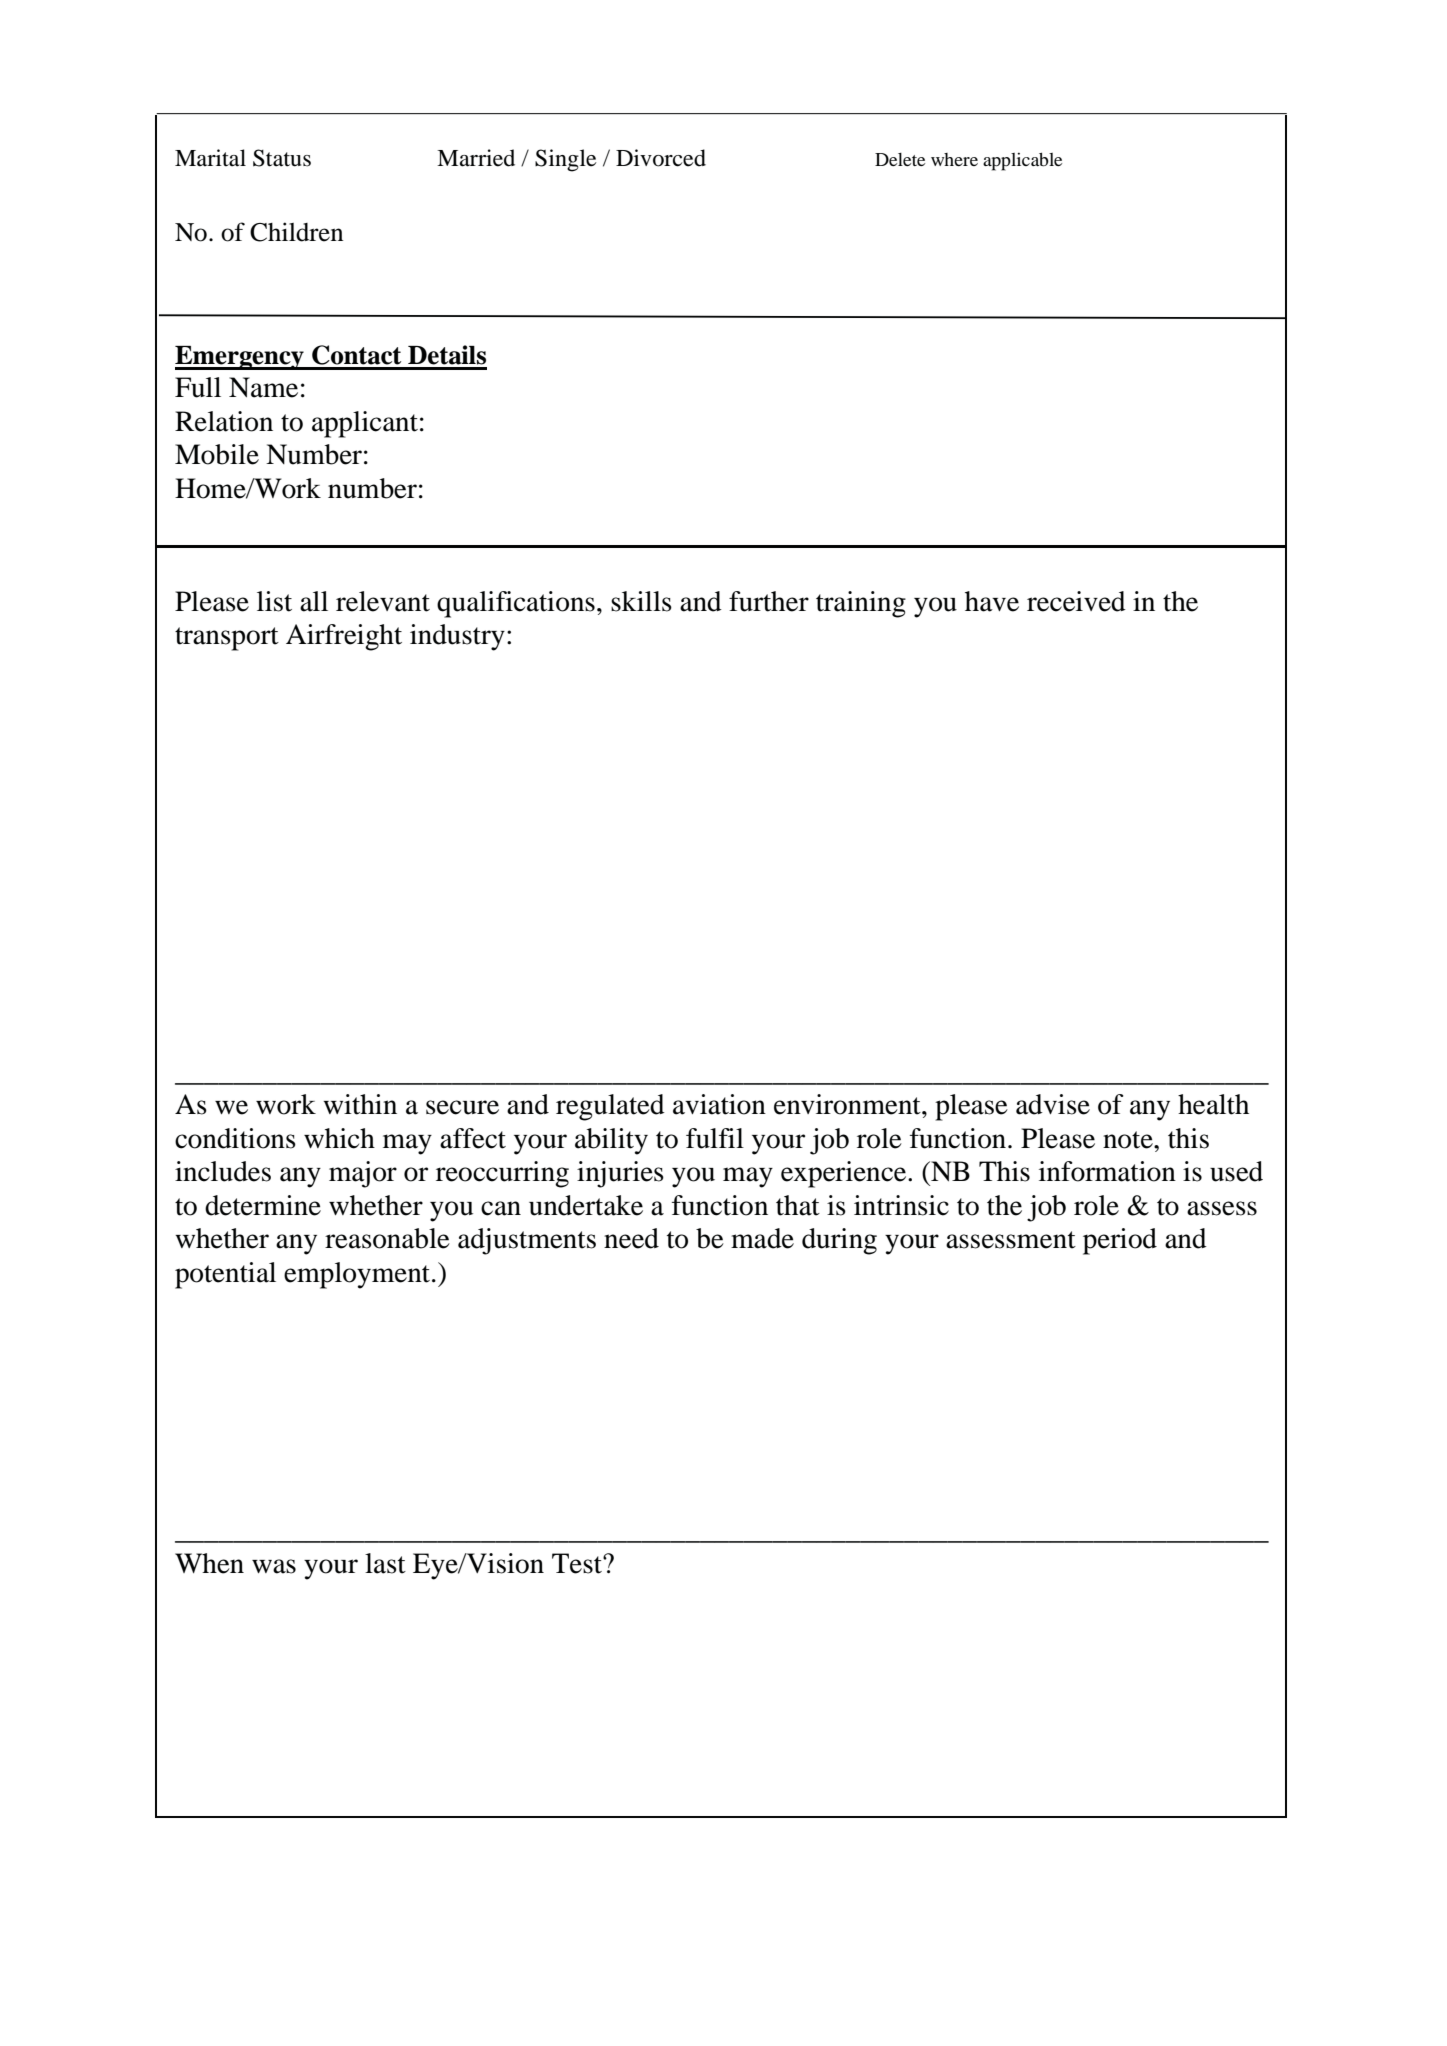 The image size is (1447, 2046). Describe the element at coordinates (360, 1104) in the screenshot. I see `within` at that location.
